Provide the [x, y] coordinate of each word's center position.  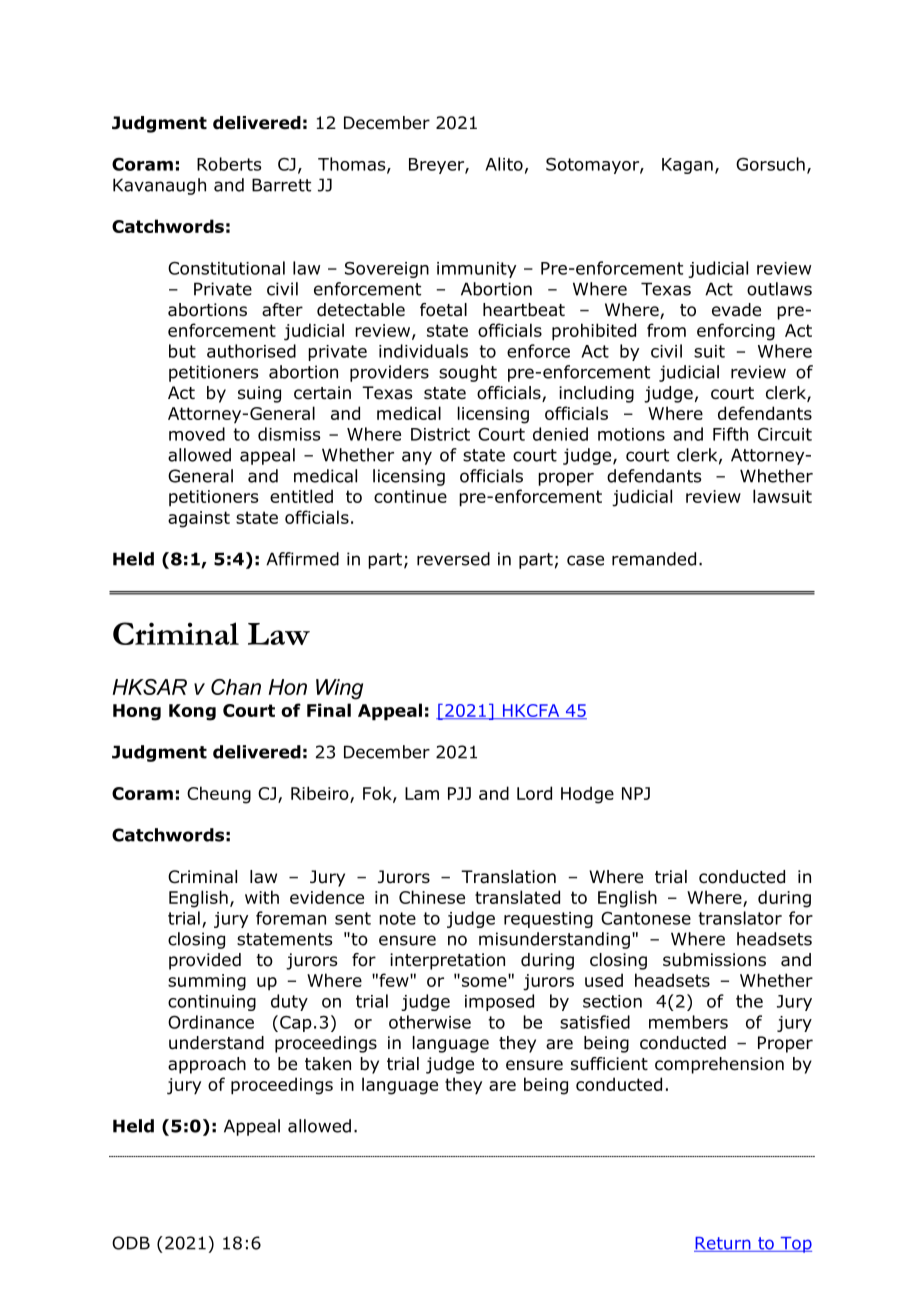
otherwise [430, 1022]
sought [468, 373]
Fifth [730, 434]
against [199, 519]
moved [197, 434]
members [688, 1022]
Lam [422, 793]
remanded [654, 559]
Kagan [687, 166]
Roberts [229, 164]
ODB [131, 1243]
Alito [504, 164]
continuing [212, 1003]
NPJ [636, 793]
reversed [453, 559]
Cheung [219, 795]
